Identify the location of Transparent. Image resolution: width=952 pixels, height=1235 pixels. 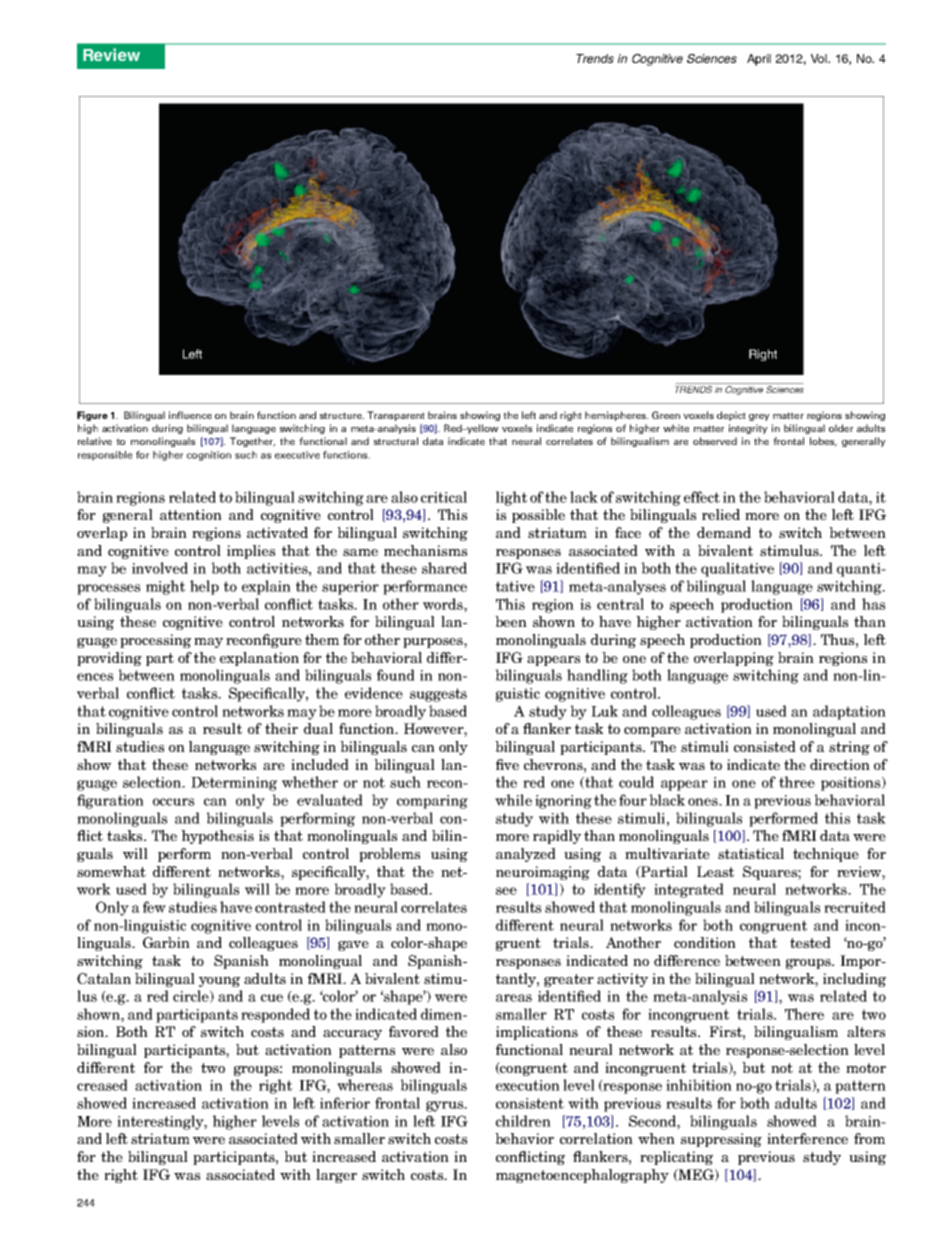
(396, 416).
